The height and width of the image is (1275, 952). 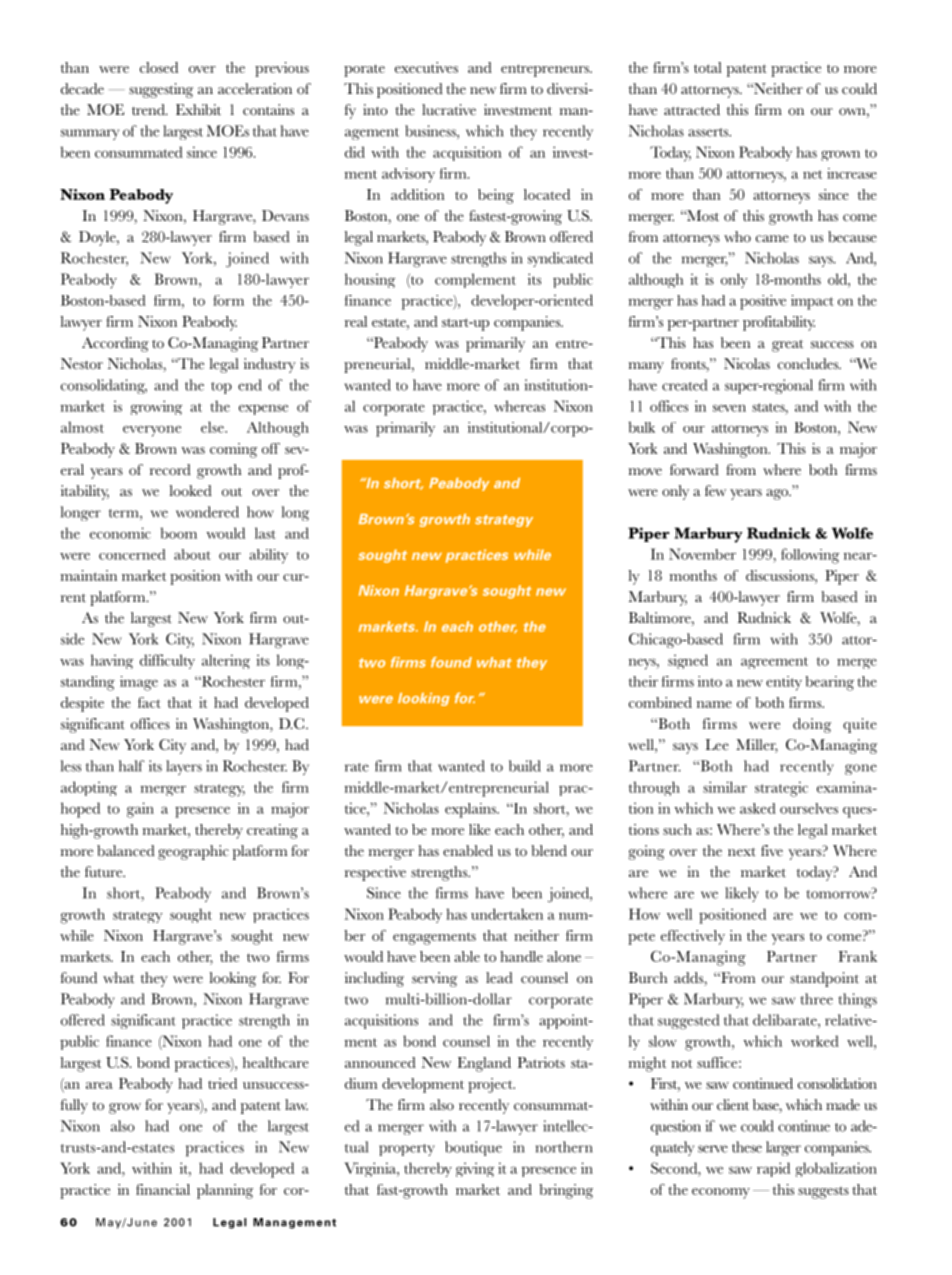 What do you see at coordinates (507, 914) in the image?
I see `undertaken` at bounding box center [507, 914].
